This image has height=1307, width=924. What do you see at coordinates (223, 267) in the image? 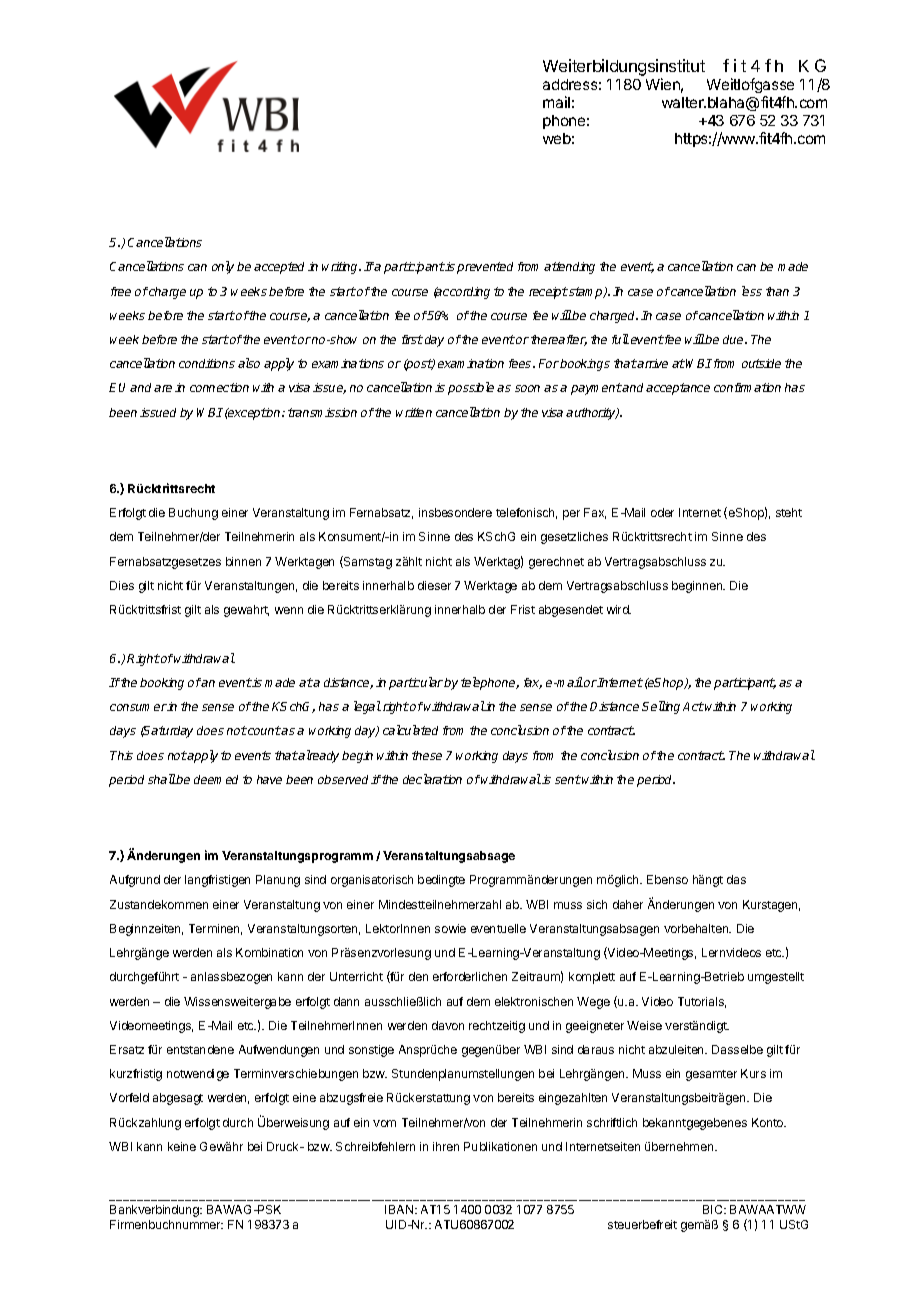
I see `only` at bounding box center [223, 267].
